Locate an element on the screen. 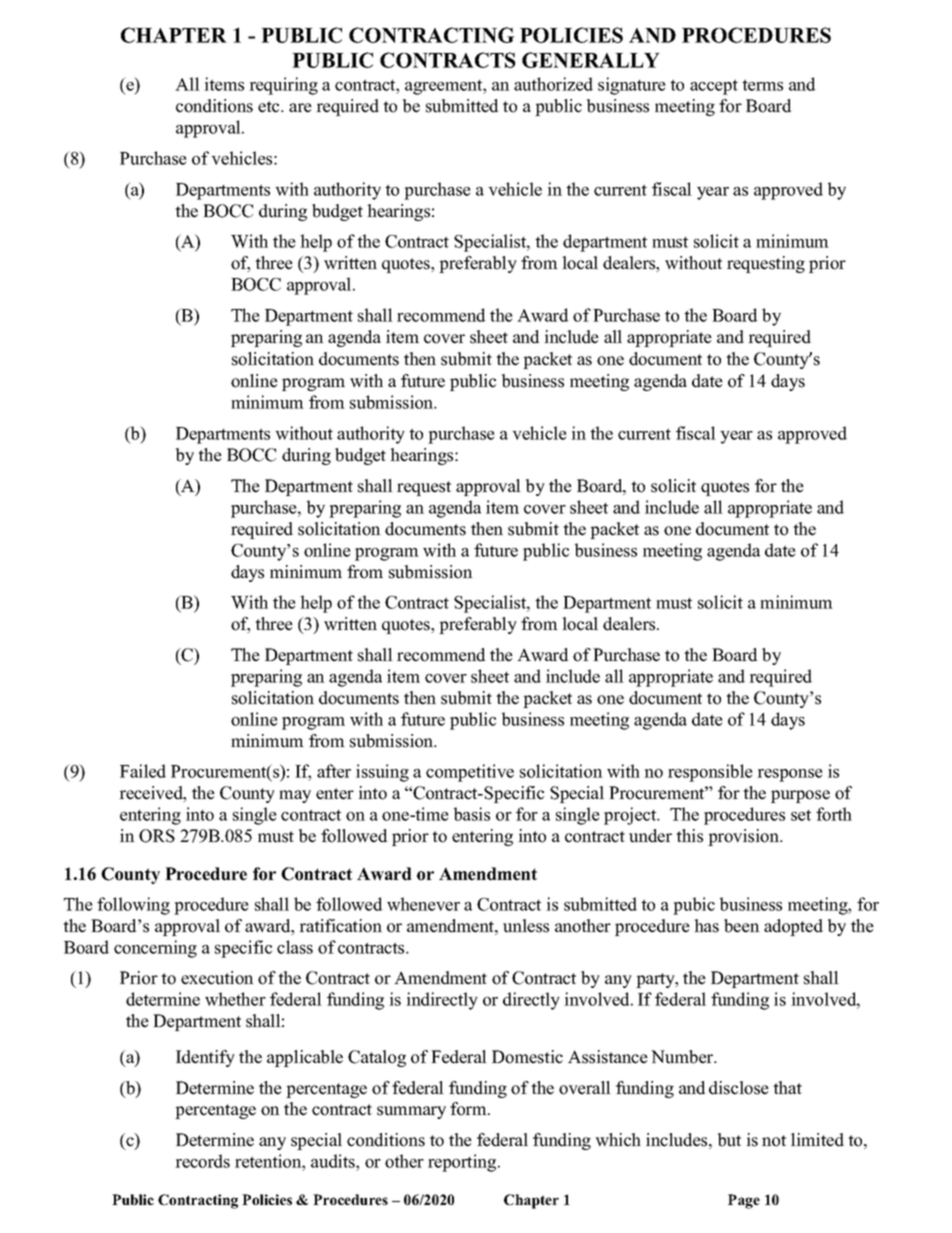  reporting is located at coordinates (463, 1163).
